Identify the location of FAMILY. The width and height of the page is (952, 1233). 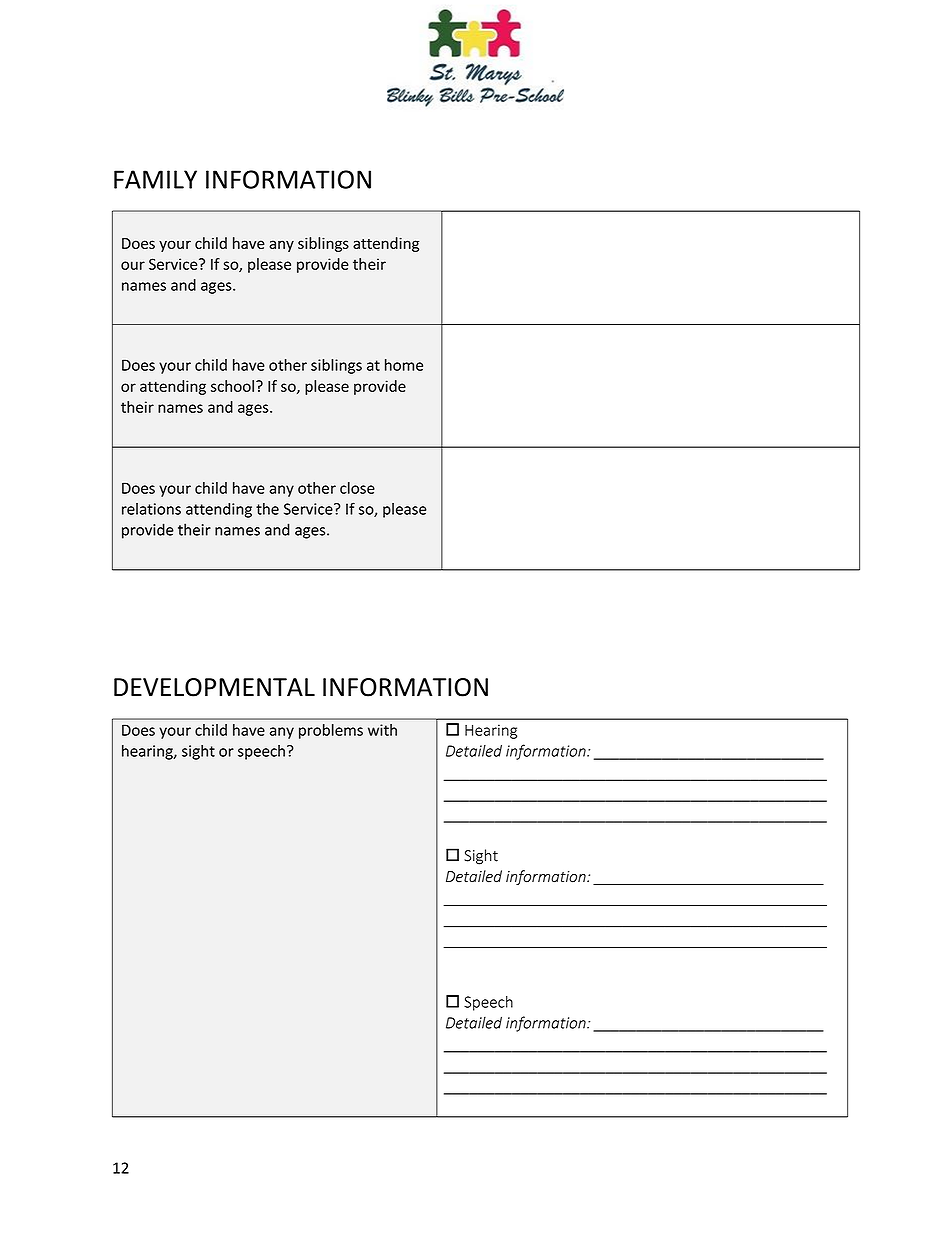
(155, 179).
